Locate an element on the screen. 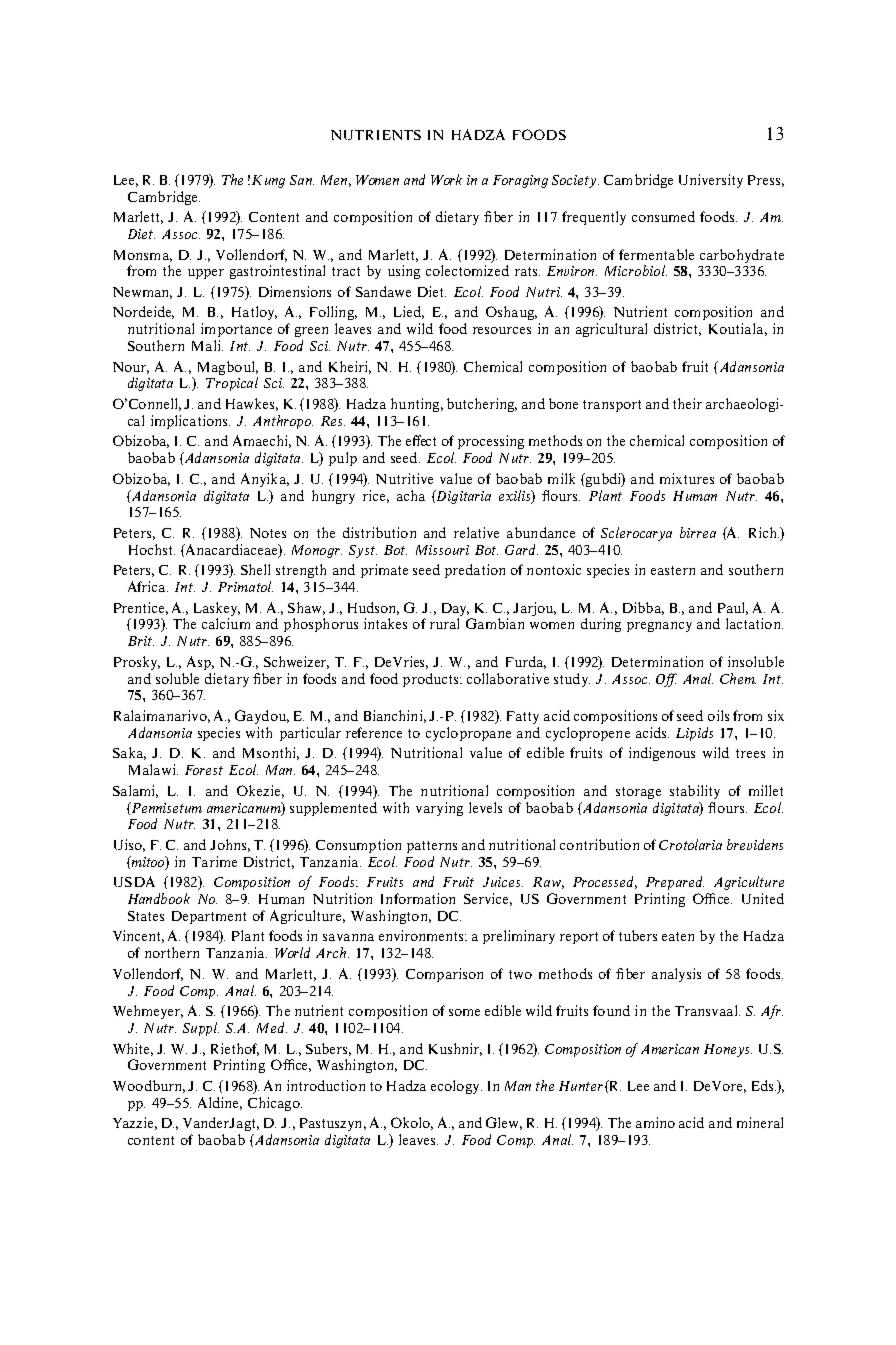 The height and width of the screenshot is (1345, 896). Foraging is located at coordinates (520, 181).
